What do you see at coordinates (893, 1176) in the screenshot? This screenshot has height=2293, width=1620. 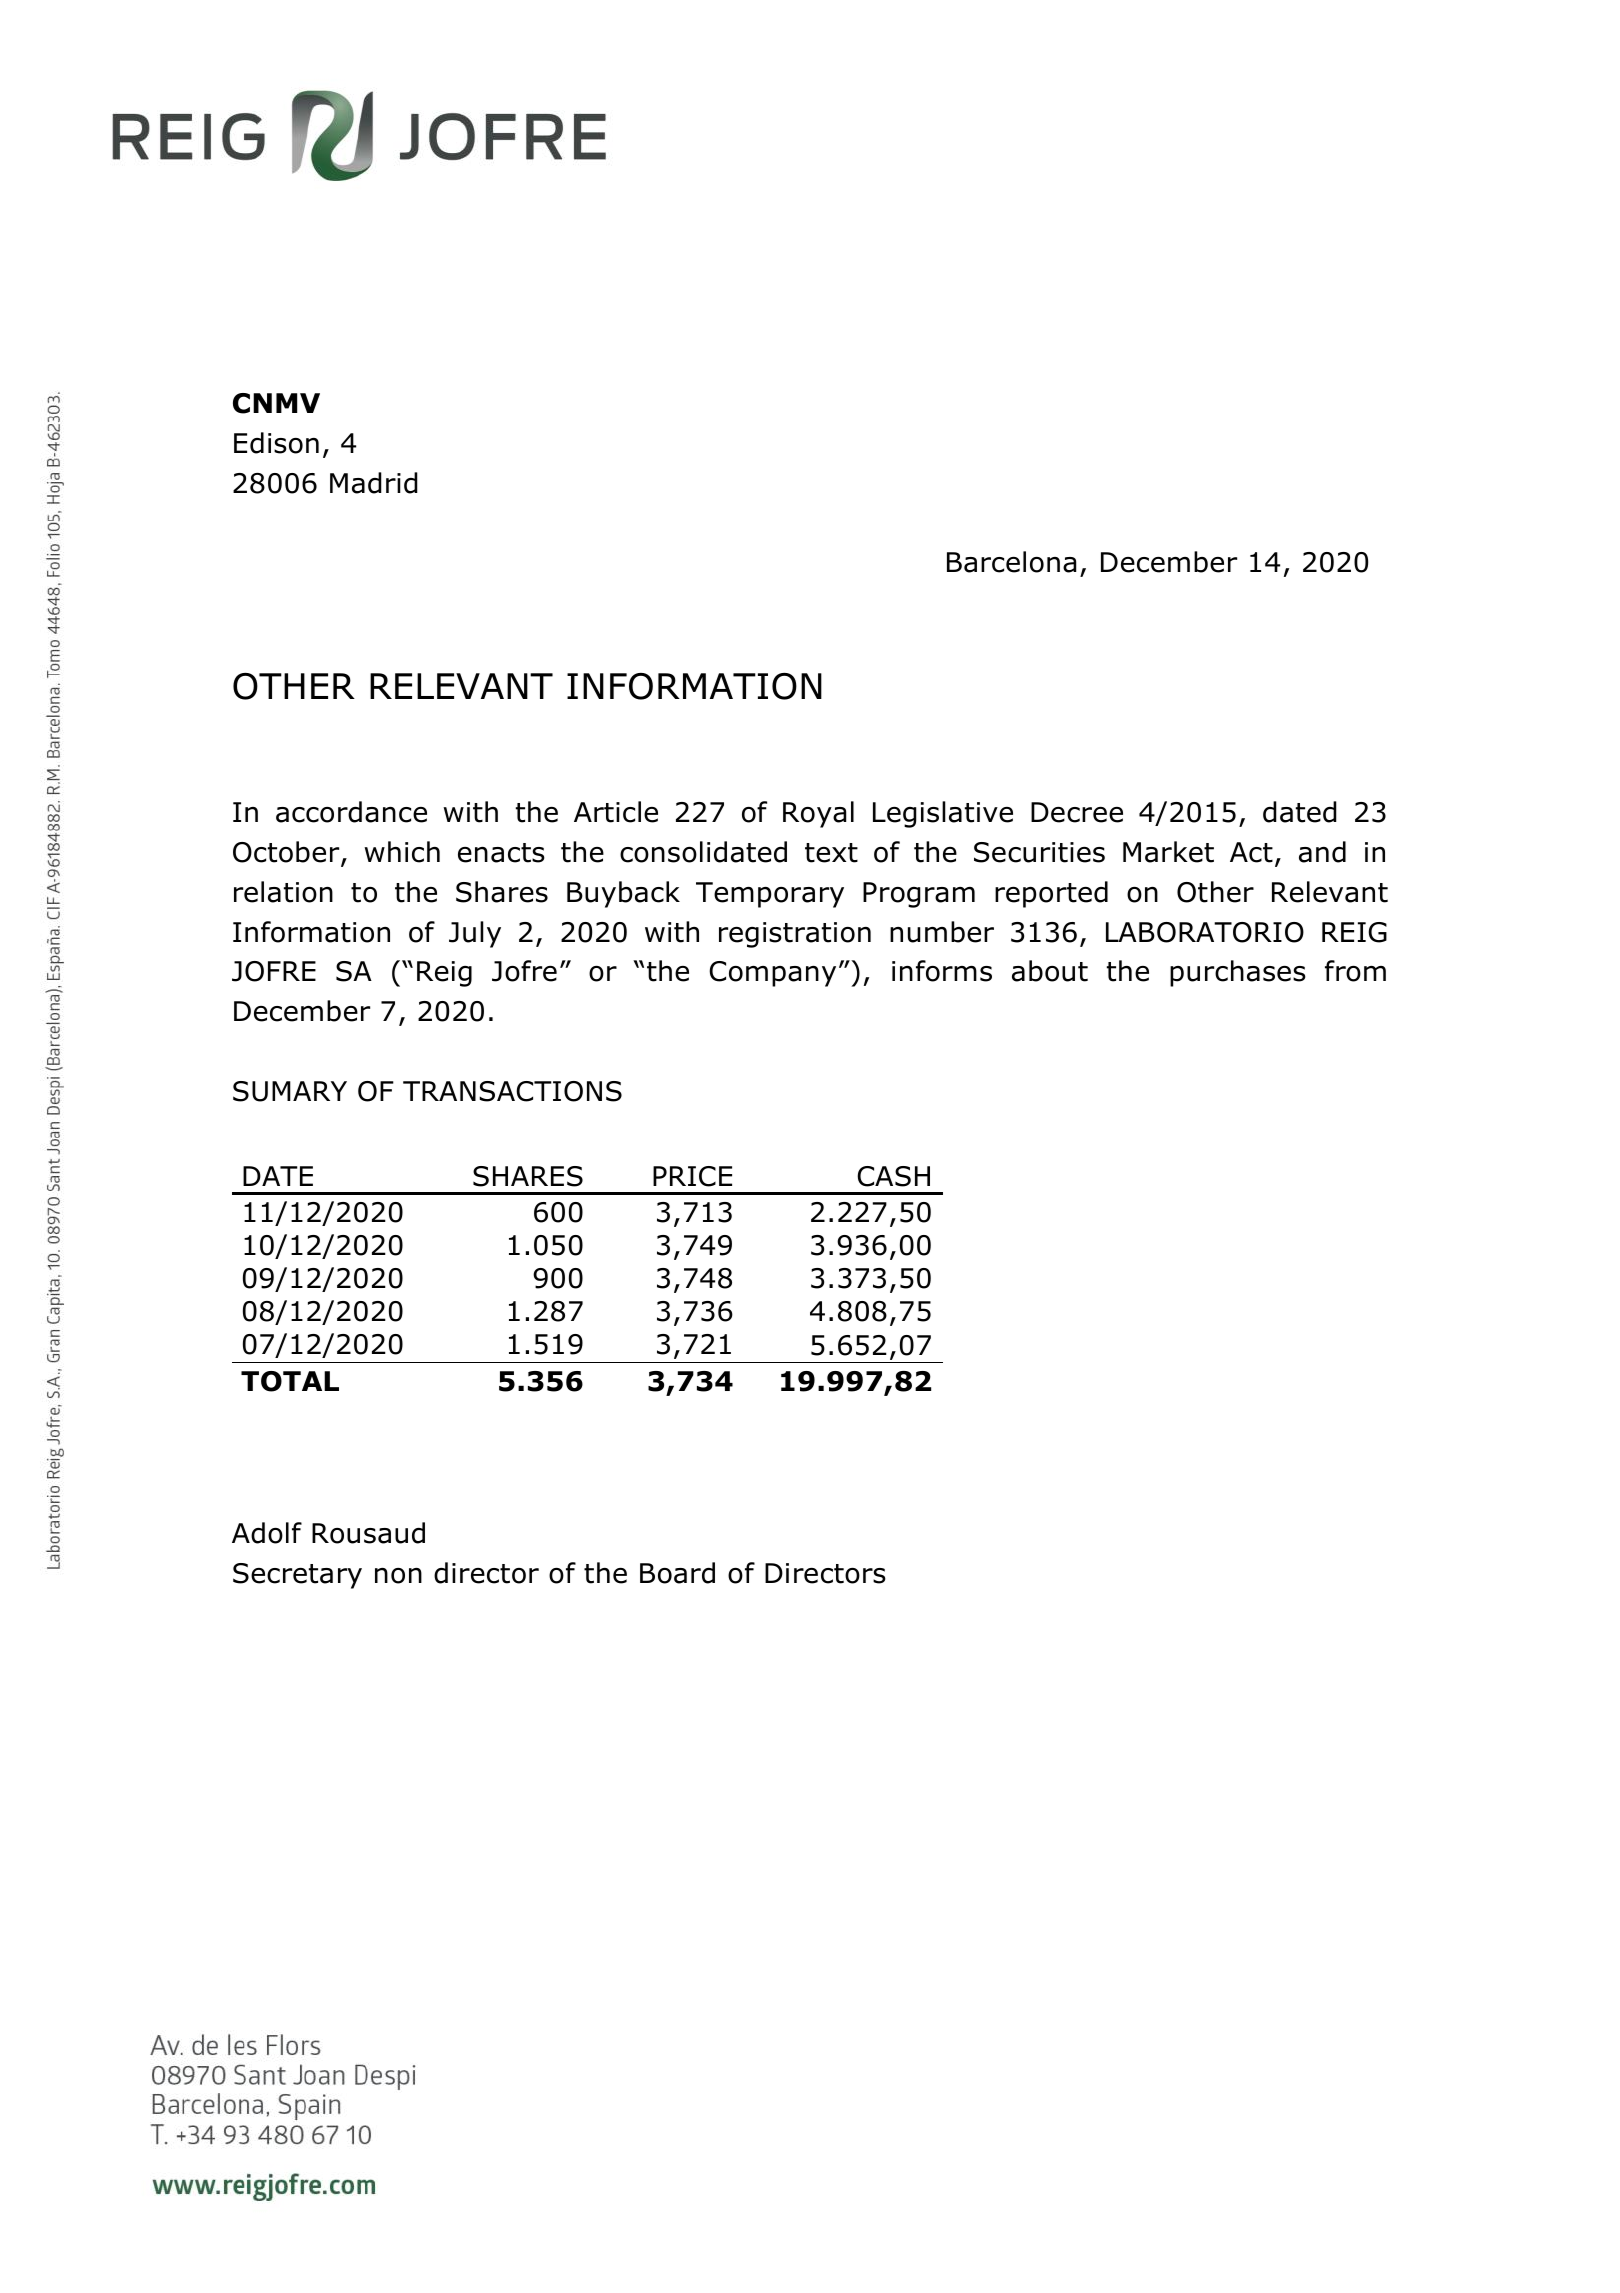 I see `CASH` at bounding box center [893, 1176].
